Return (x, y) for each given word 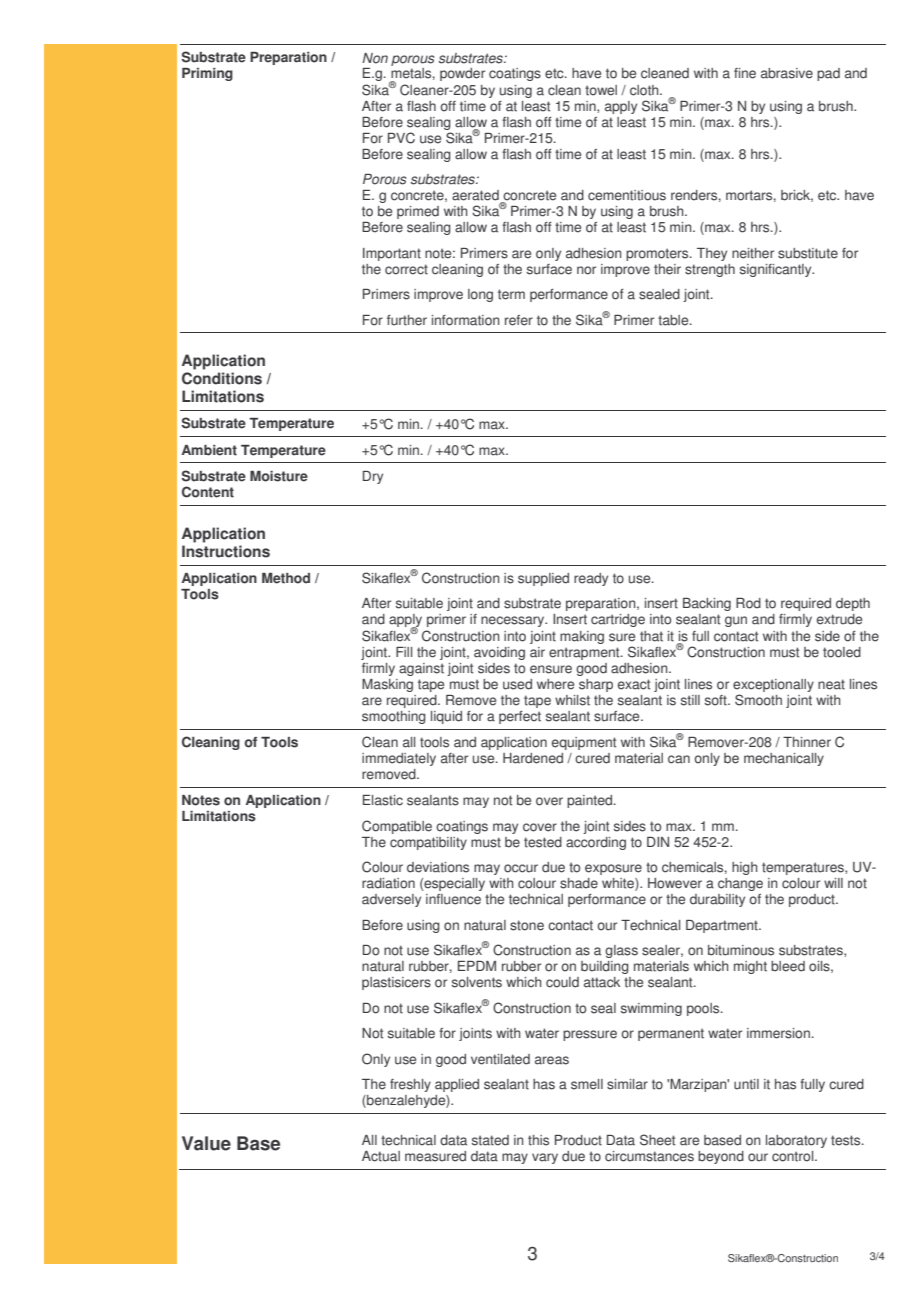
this (538, 1140)
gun (736, 621)
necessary (514, 621)
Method (286, 578)
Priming (207, 74)
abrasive (787, 73)
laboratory (796, 1141)
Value (206, 1143)
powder (462, 74)
